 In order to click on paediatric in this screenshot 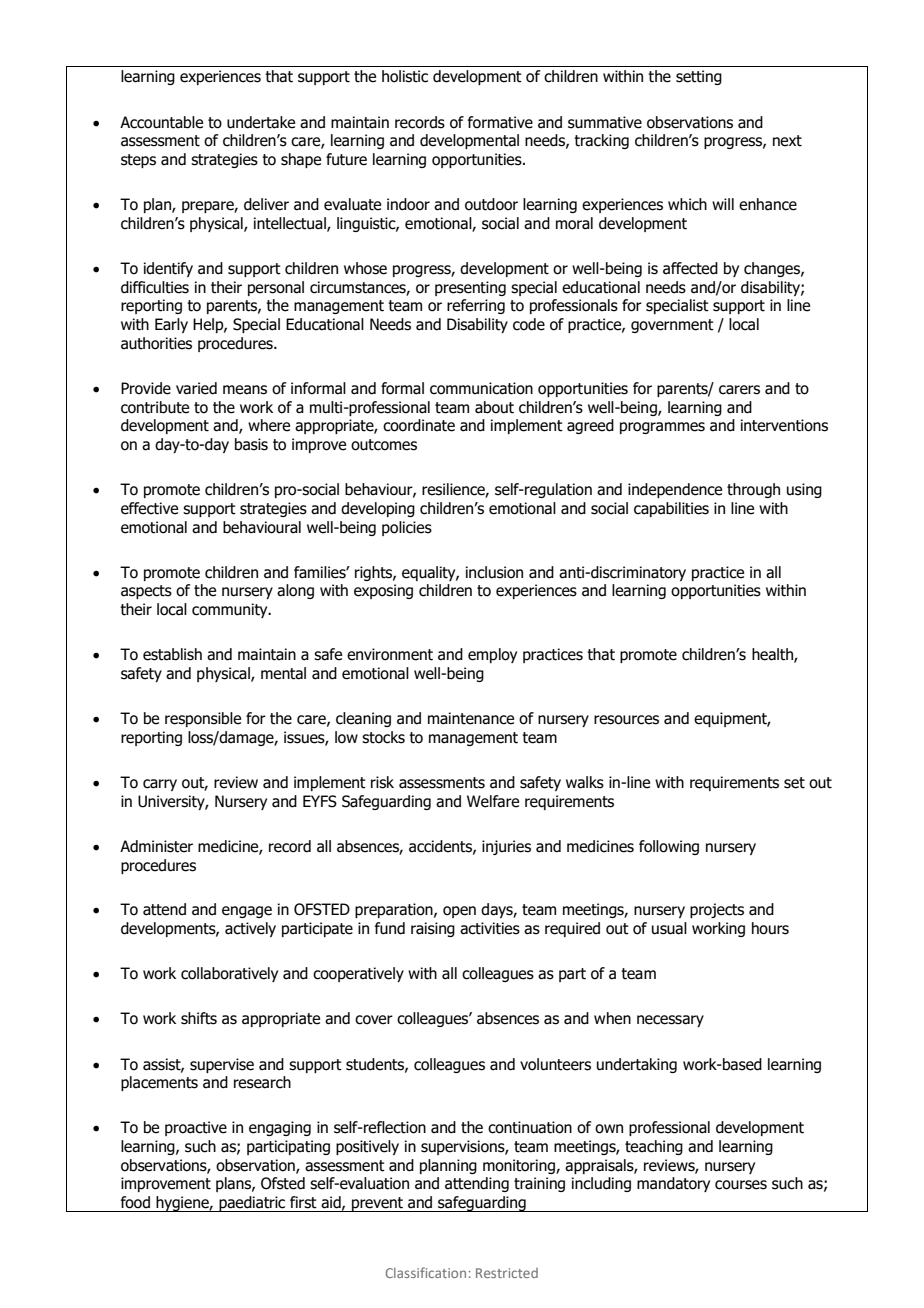, I will do `click(252, 1204)`.
